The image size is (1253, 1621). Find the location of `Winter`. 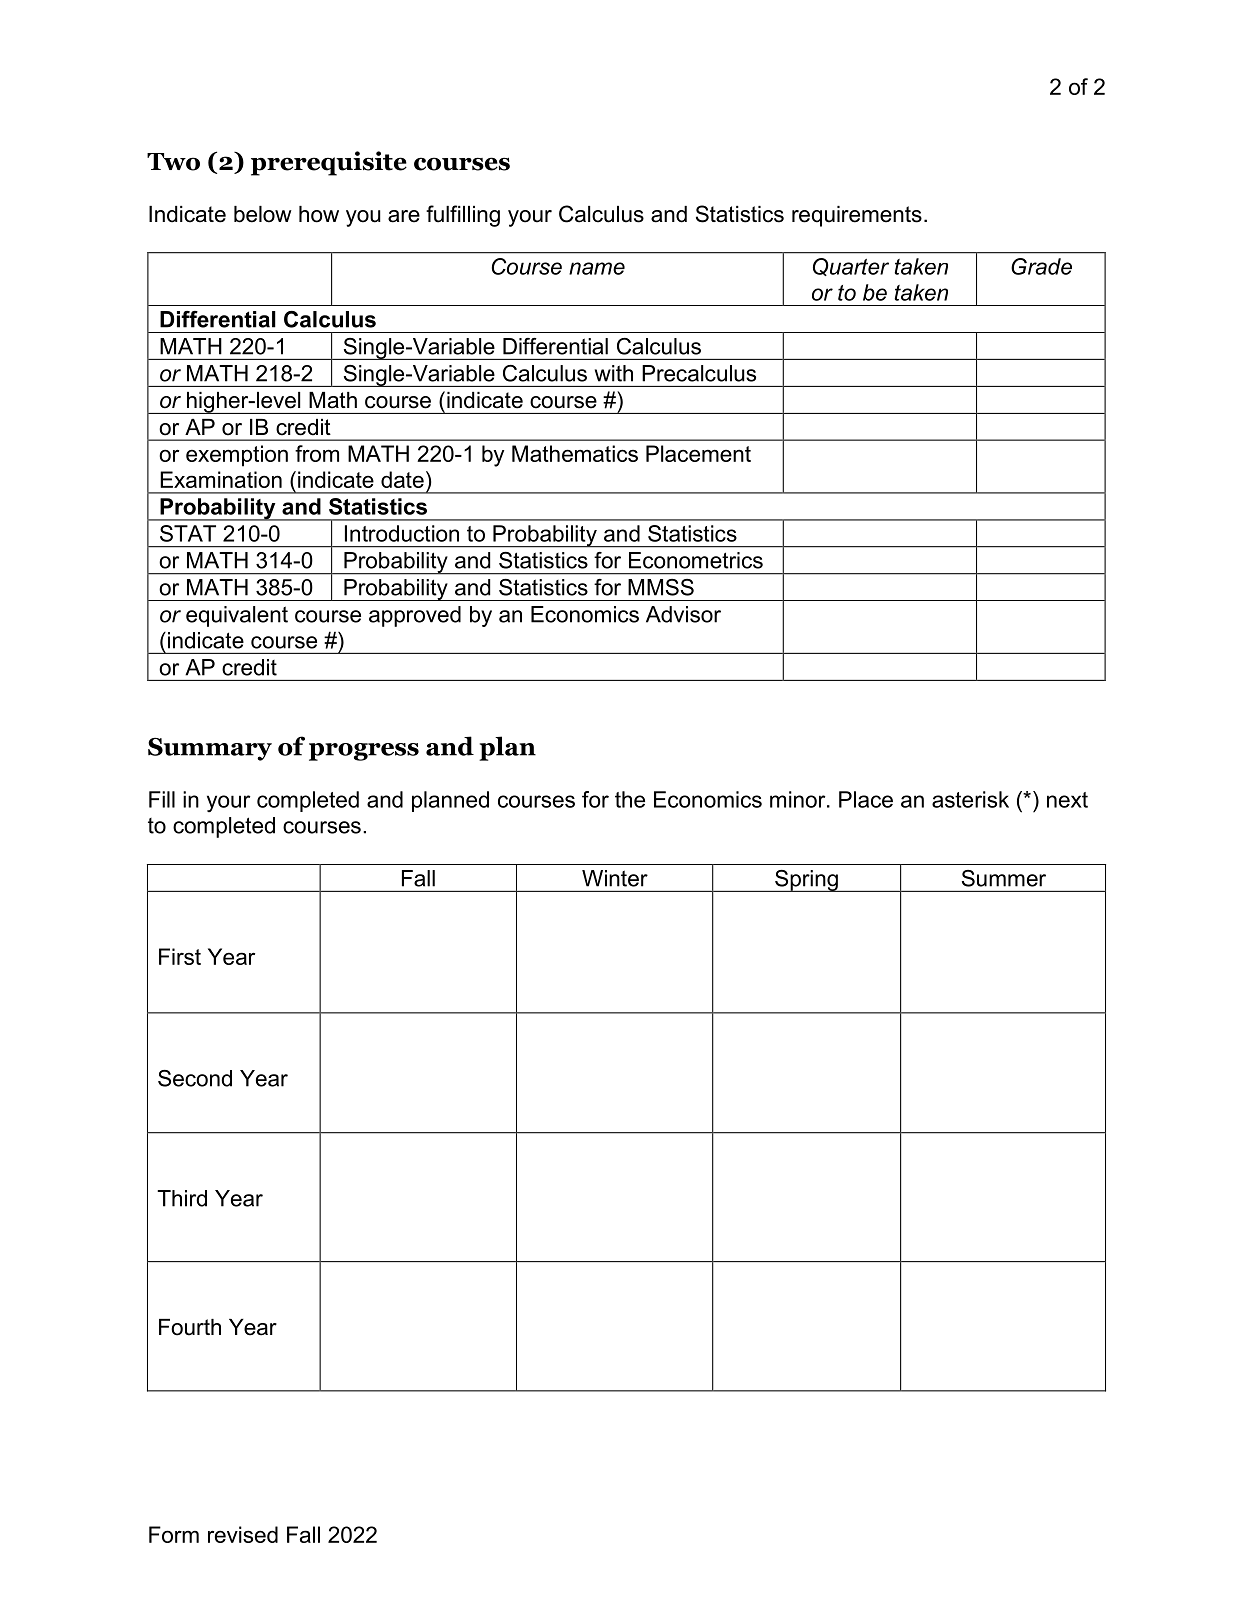

Winter is located at coordinates (615, 878).
